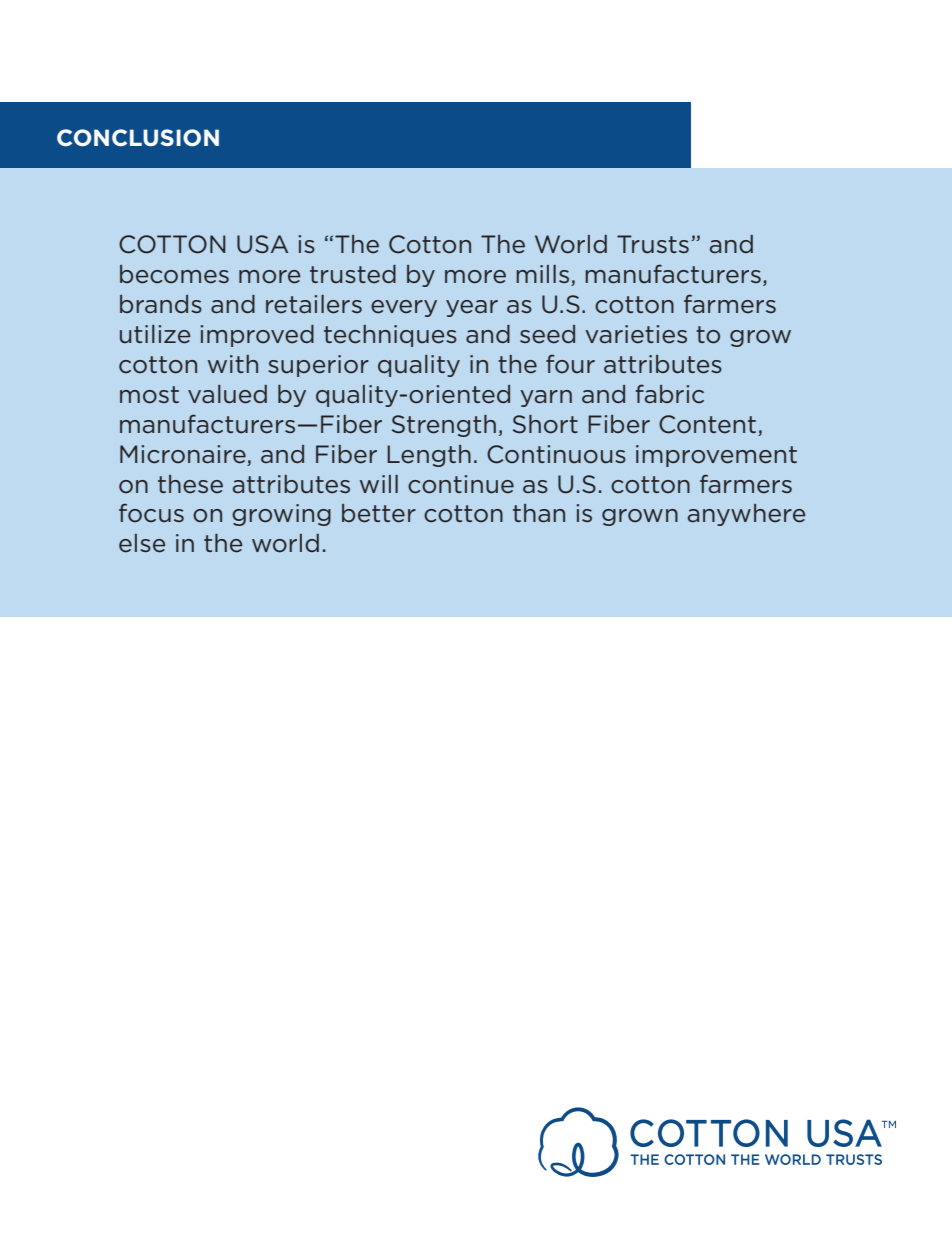 The image size is (952, 1233). I want to click on better, so click(379, 513).
